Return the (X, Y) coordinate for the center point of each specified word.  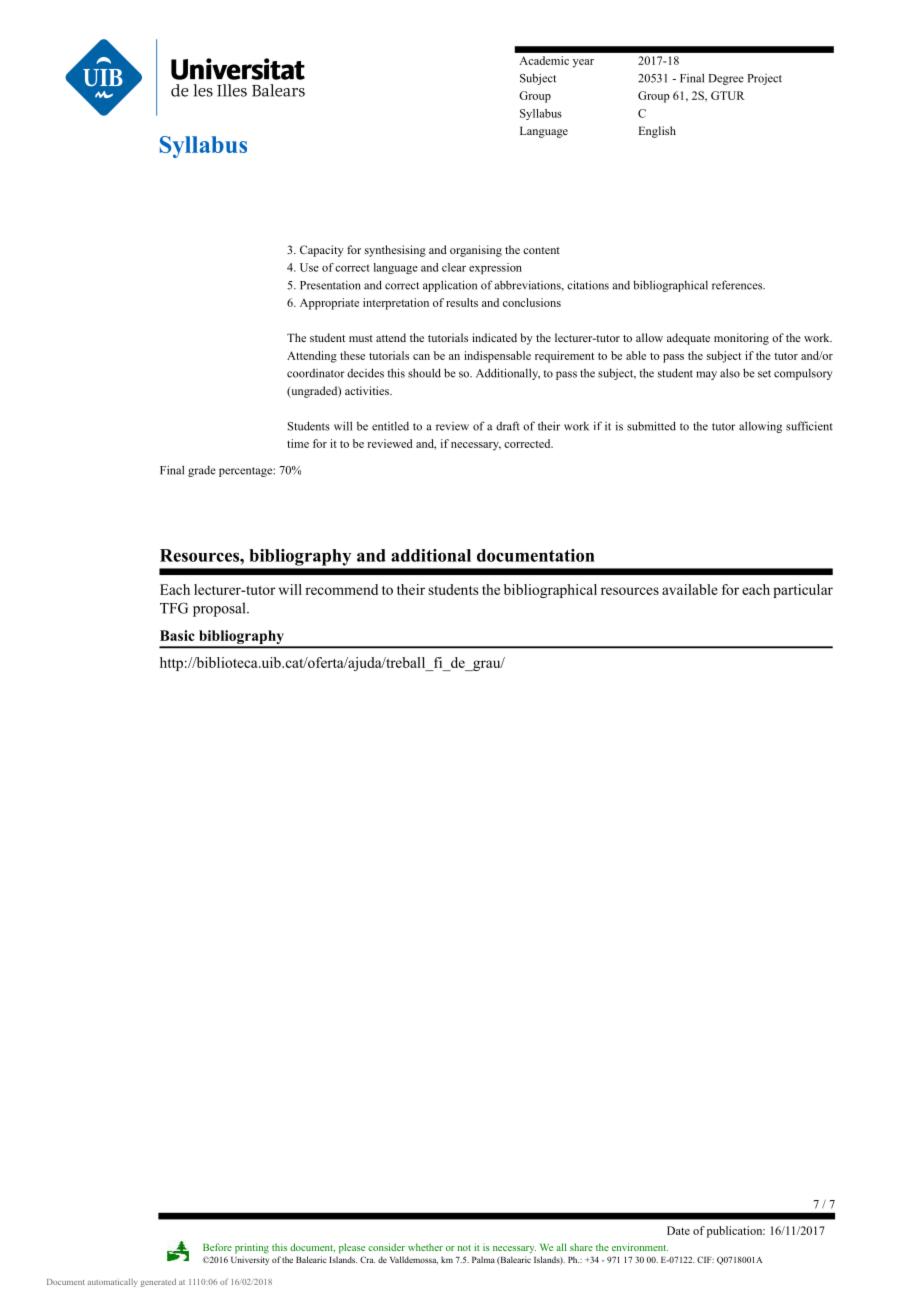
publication (736, 1232)
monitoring (741, 339)
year (583, 63)
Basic (177, 635)
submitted (651, 426)
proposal (220, 609)
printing (252, 1248)
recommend (341, 589)
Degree (726, 79)
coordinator (316, 373)
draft (508, 426)
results (462, 302)
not (464, 1248)
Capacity (322, 251)
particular (803, 591)
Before (217, 1247)
